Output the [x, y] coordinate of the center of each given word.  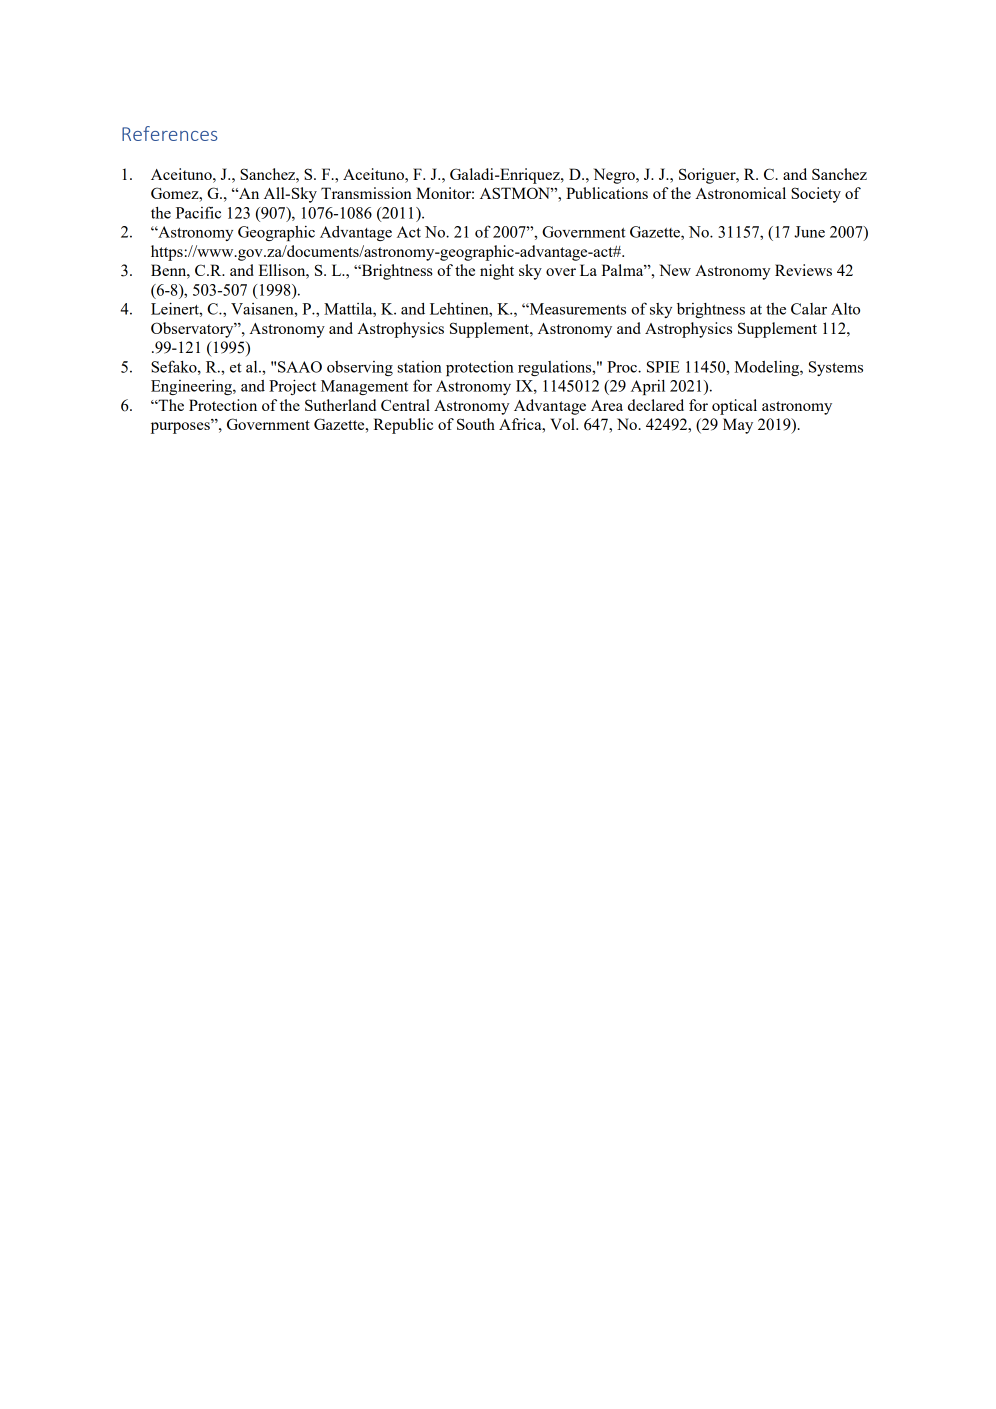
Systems [836, 368]
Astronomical [740, 193]
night [497, 272]
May [738, 426]
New [675, 270]
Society [816, 195]
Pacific [198, 212]
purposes [181, 427]
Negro [615, 176]
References [169, 133]
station [420, 367]
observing [360, 368]
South [476, 424]
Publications [607, 193]
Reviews [803, 270]
